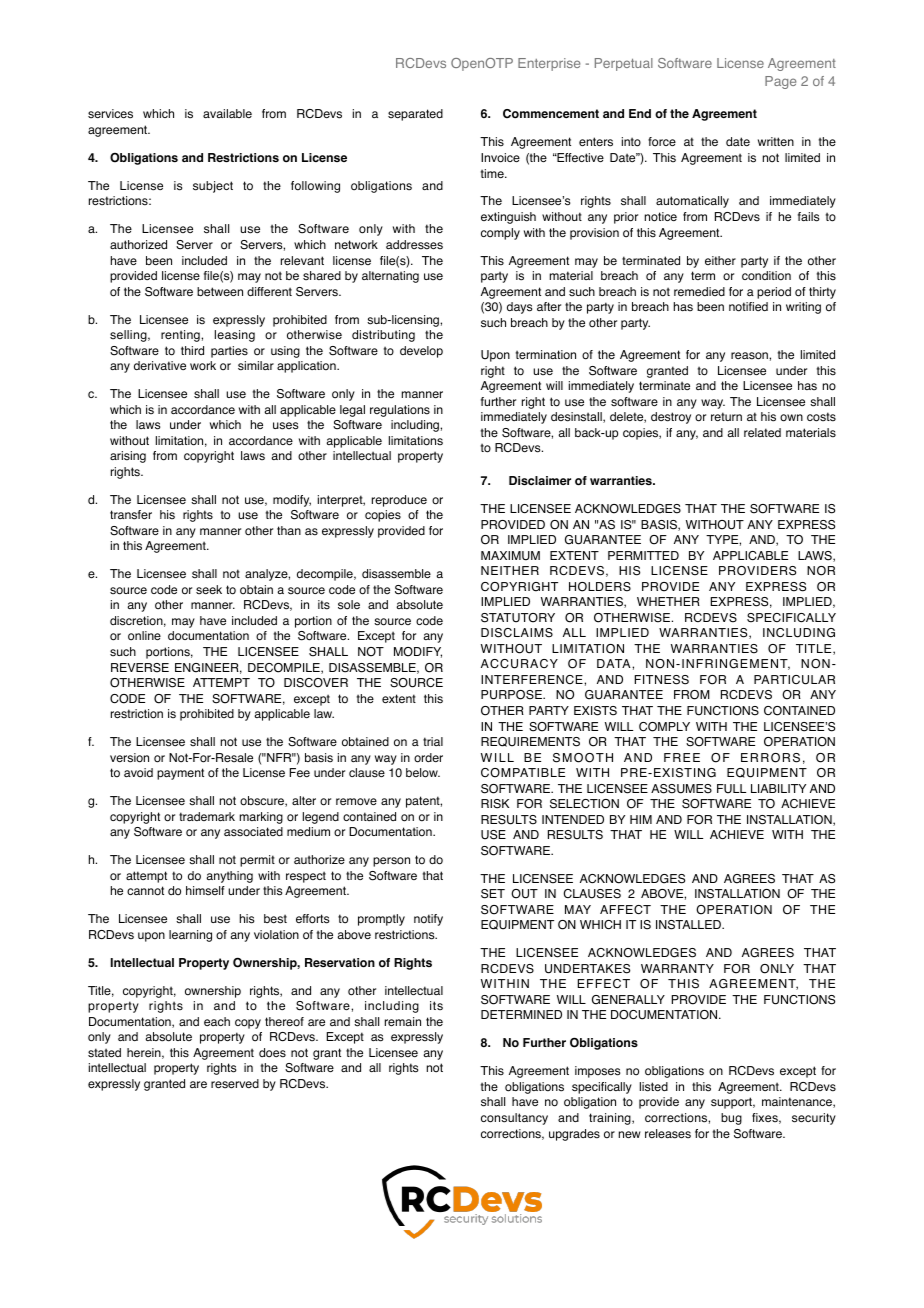 This document has width=924, height=1308. What do you see at coordinates (415, 115) in the document?
I see `separated` at bounding box center [415, 115].
